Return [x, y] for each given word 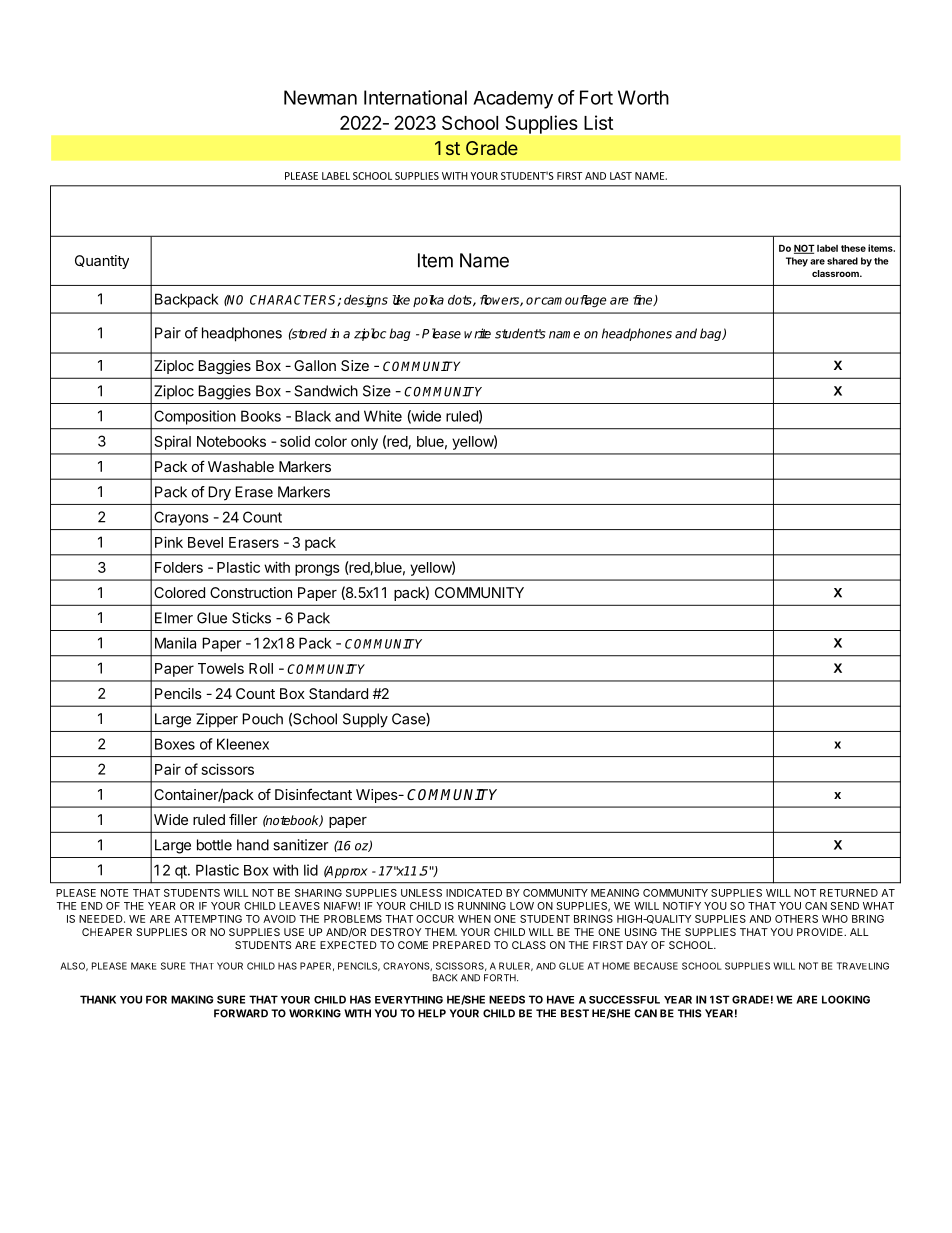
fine [644, 300]
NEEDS [507, 999]
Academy [513, 100]
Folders [179, 567]
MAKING [192, 999]
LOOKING [846, 999]
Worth [643, 97]
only [364, 443]
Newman [320, 97]
